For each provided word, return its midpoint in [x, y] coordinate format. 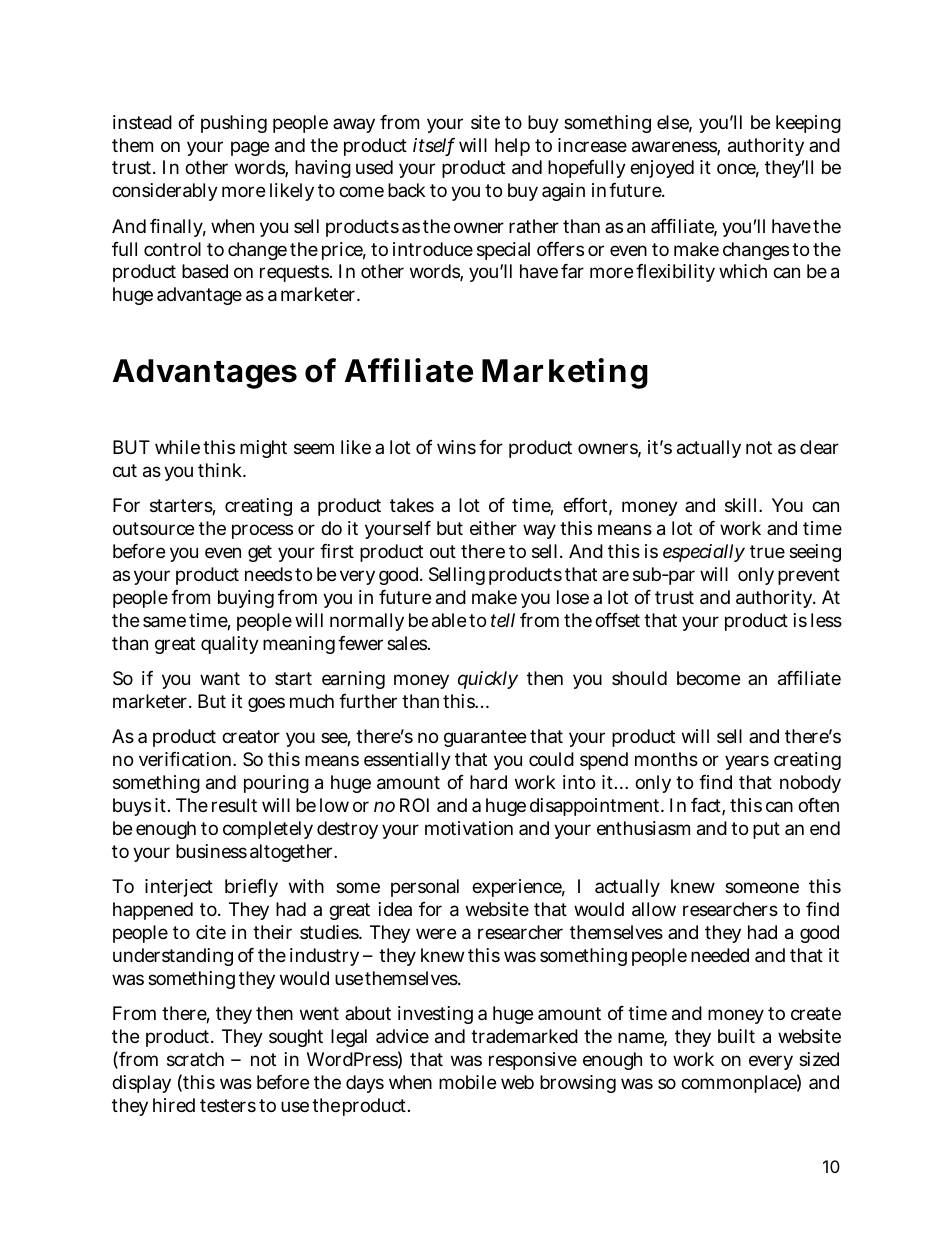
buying [246, 599]
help [512, 147]
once [738, 170]
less [826, 620]
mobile [467, 1082]
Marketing [565, 373]
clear [819, 447]
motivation [469, 828]
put [766, 830]
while [177, 447]
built [736, 1036]
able [449, 620]
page [250, 148]
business [211, 851]
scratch [195, 1059]
